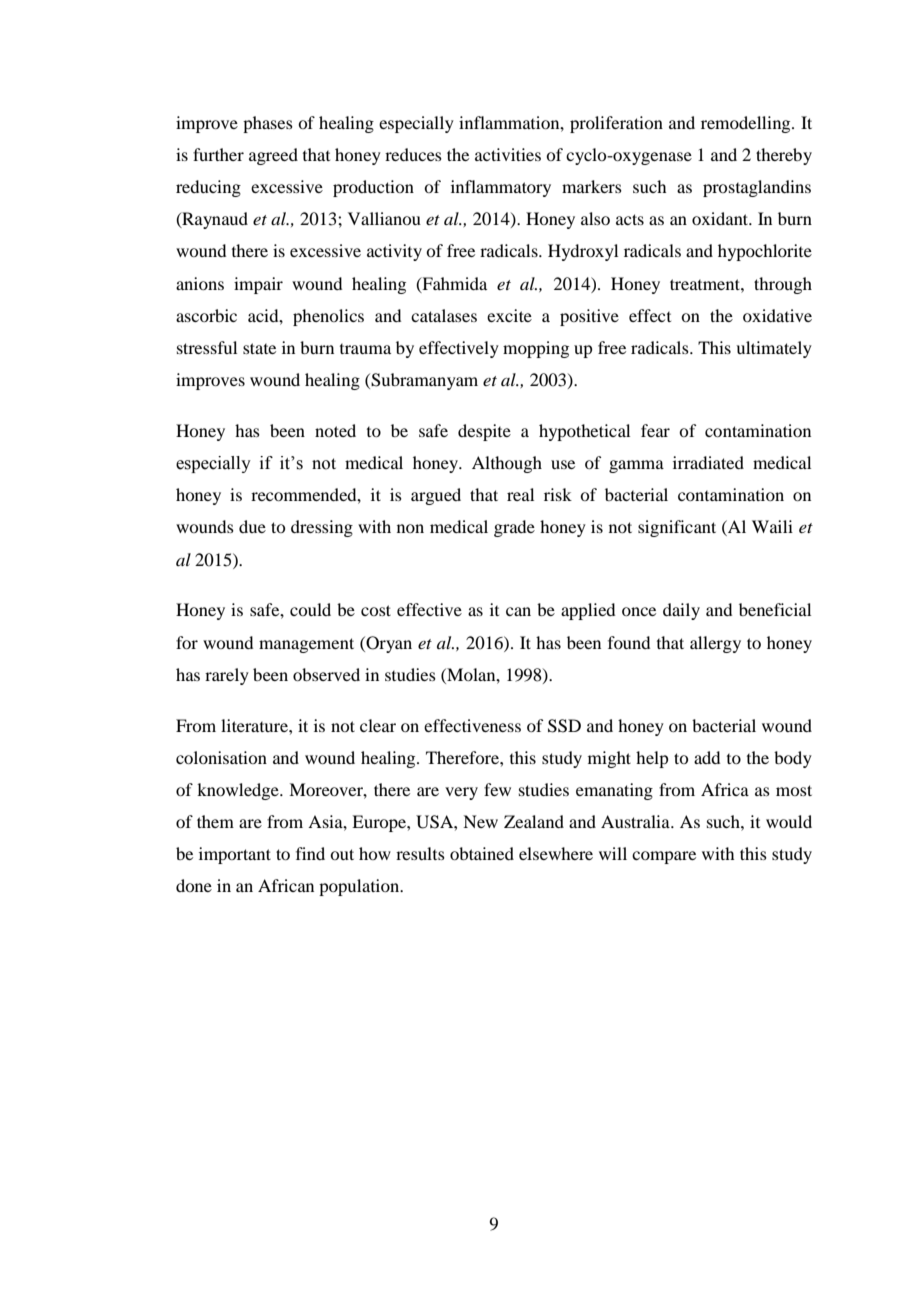 This screenshot has width=924, height=1308. What do you see at coordinates (520, 494) in the screenshot?
I see `real` at bounding box center [520, 494].
